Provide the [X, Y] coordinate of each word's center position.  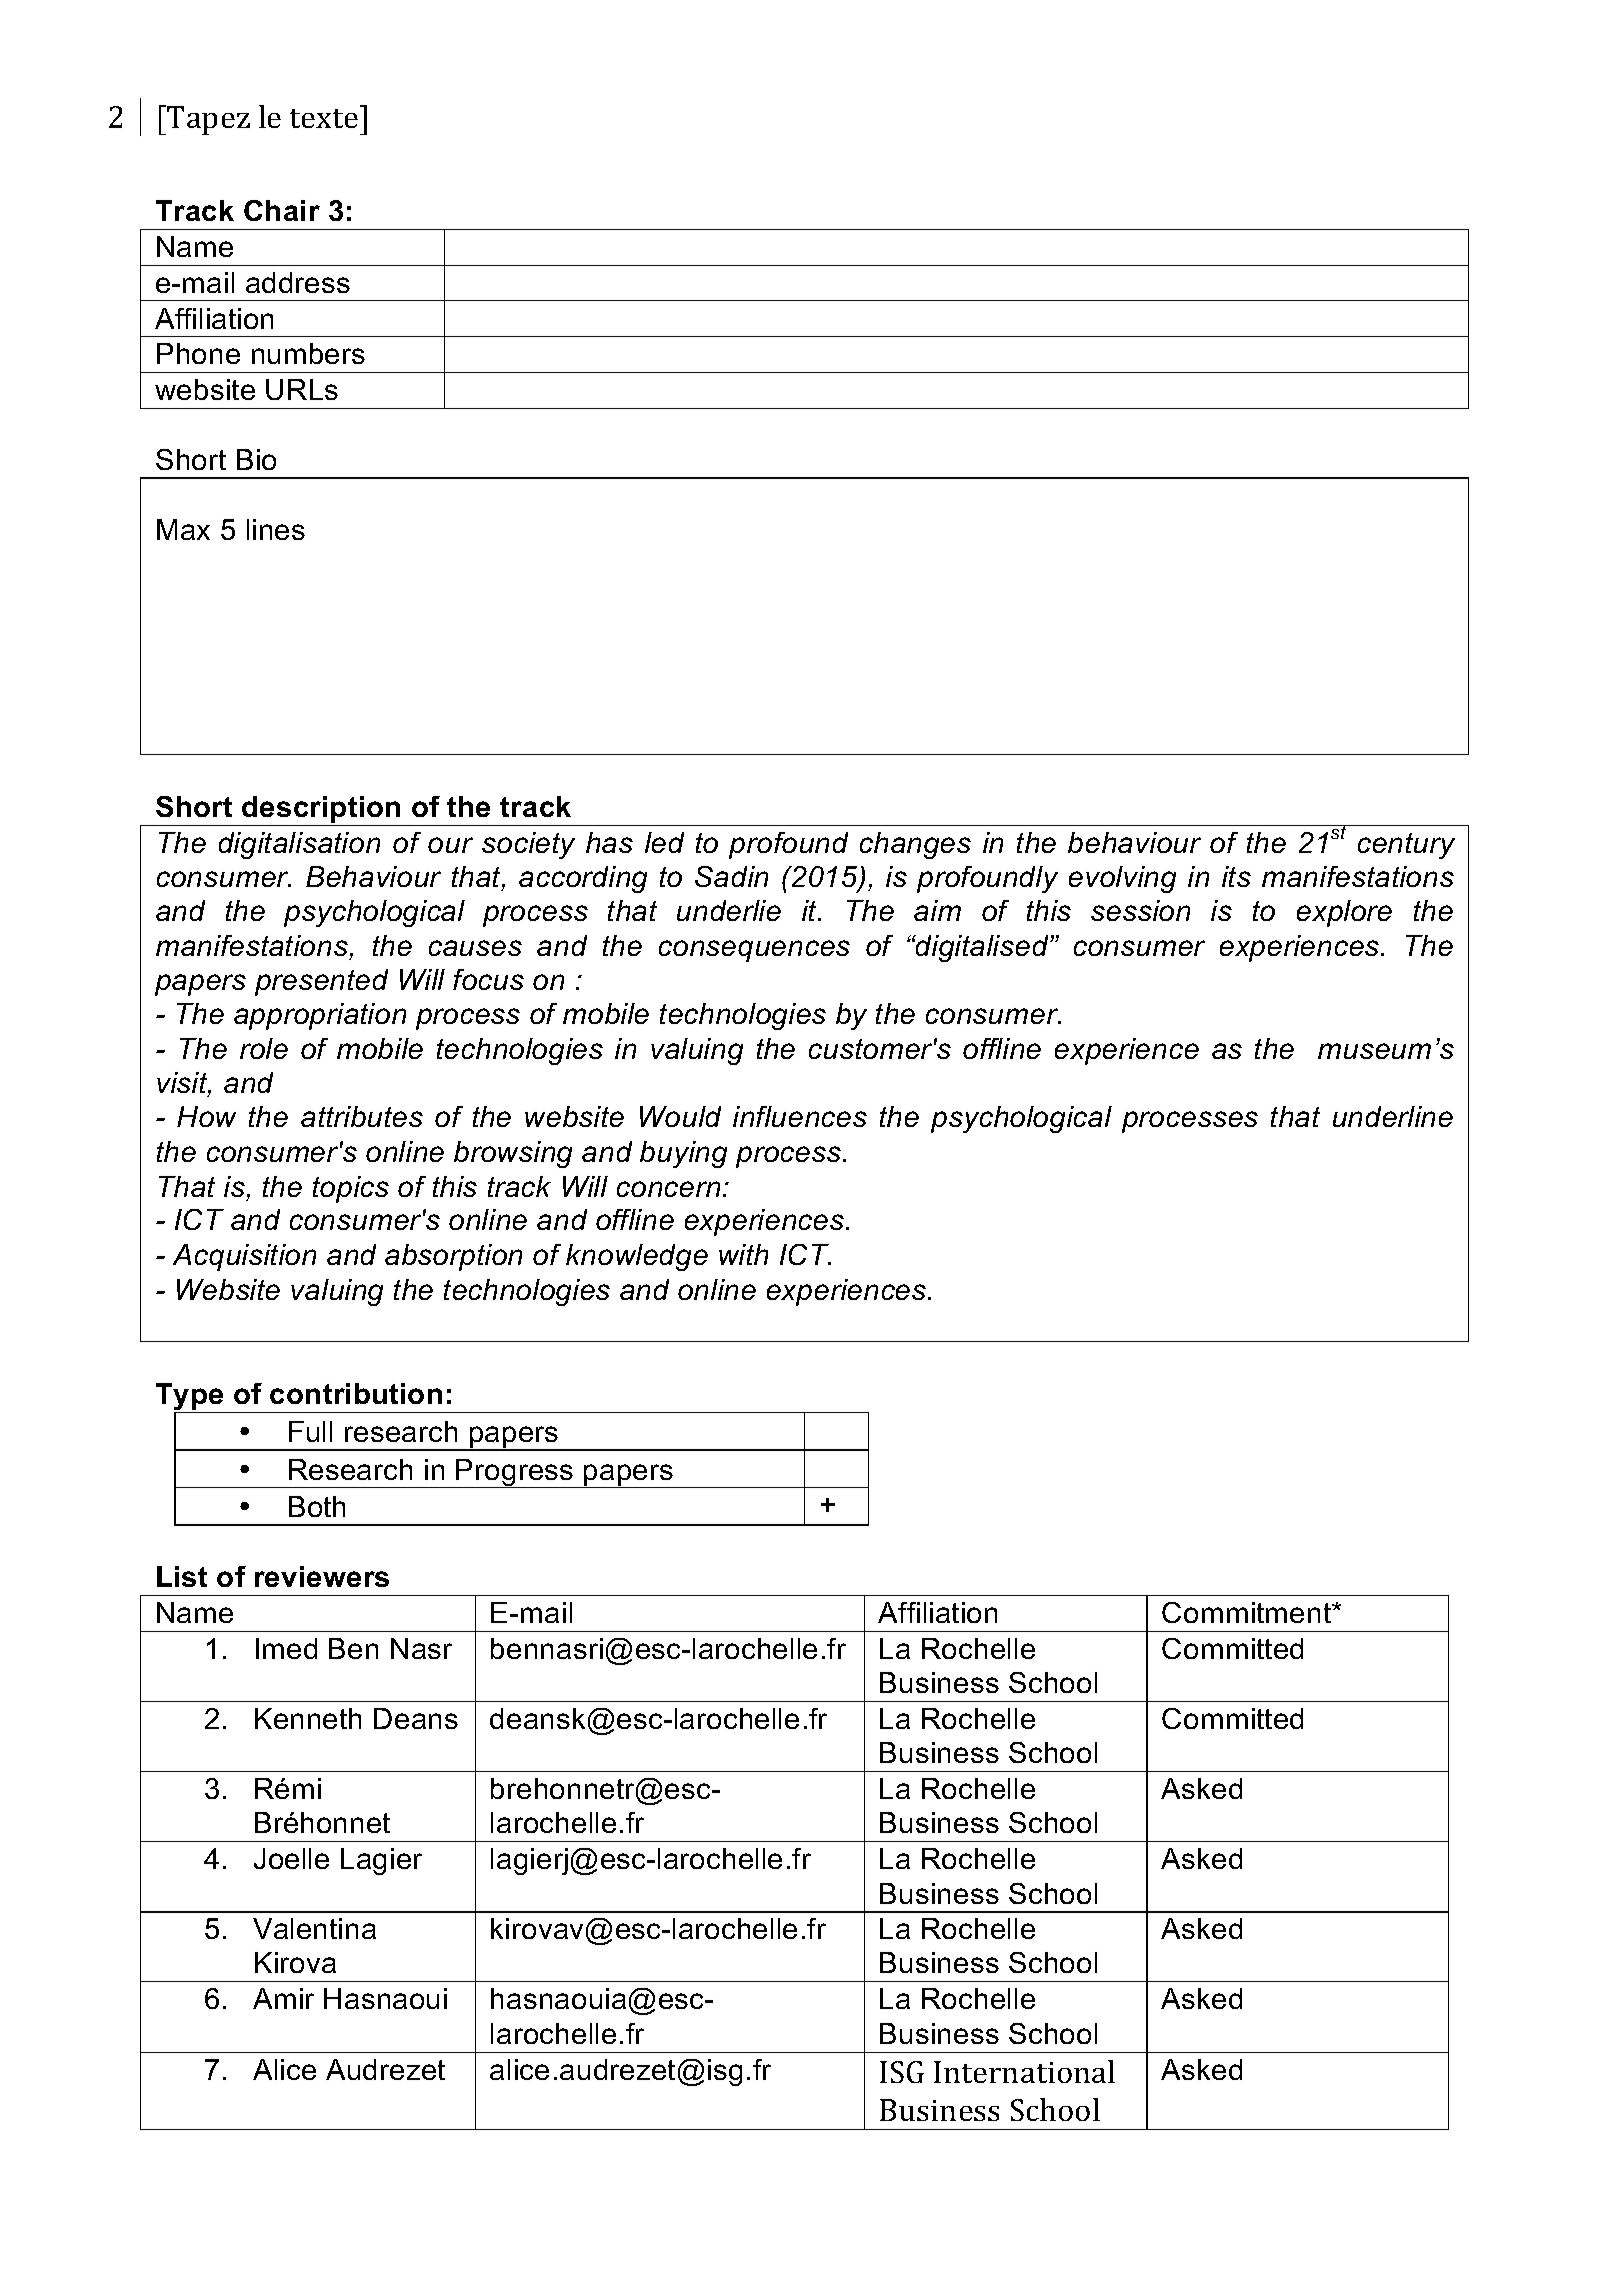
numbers [308, 353]
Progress [515, 1473]
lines [276, 529]
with [743, 1254]
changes [915, 845]
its [1236, 876]
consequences [754, 951]
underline [1393, 1116]
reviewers [322, 1576]
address [298, 282]
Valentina [314, 1928]
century [1406, 846]
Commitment [1248, 1612]
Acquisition [244, 1257]
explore [1344, 913]
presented [321, 982]
